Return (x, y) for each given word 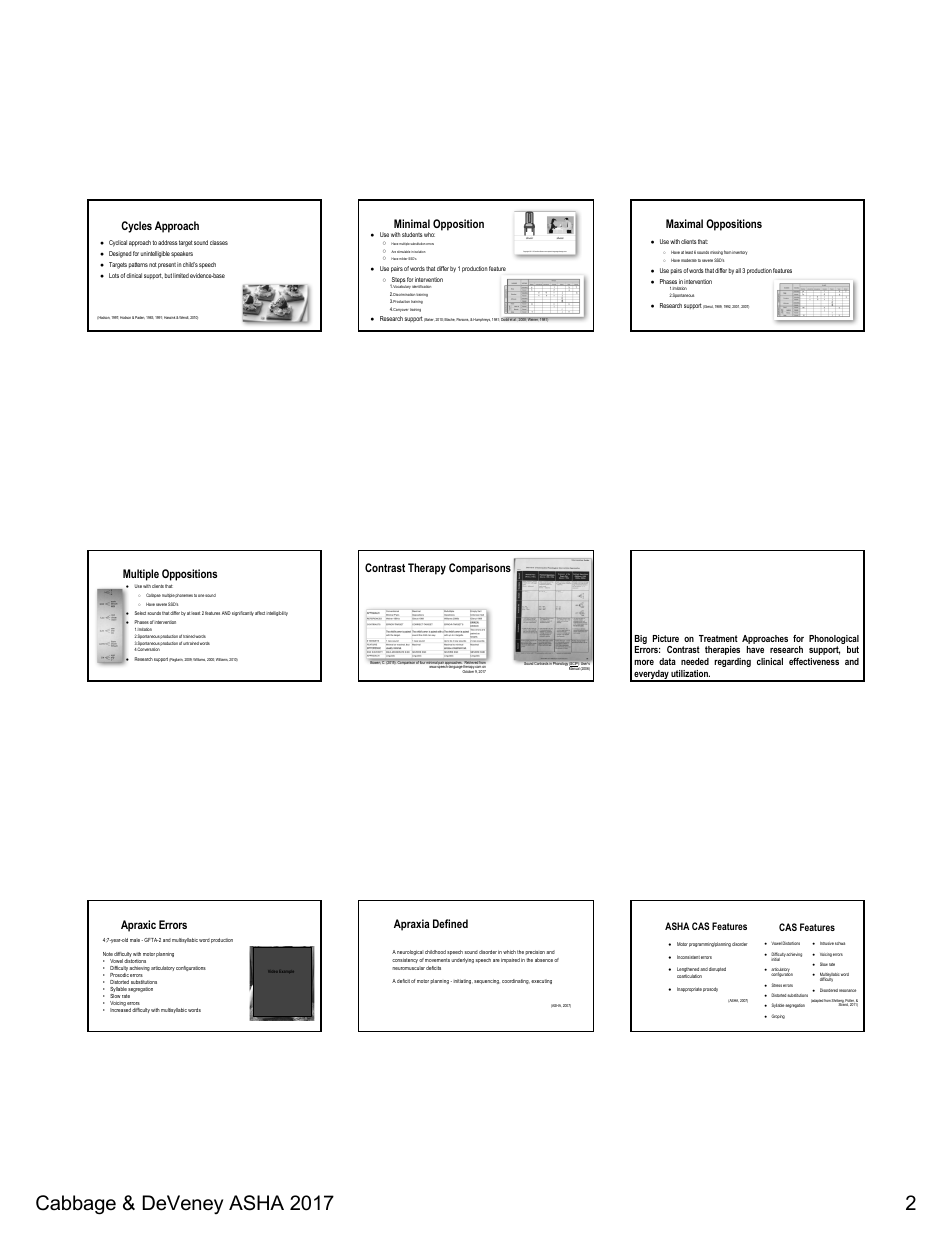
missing (716, 253)
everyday (651, 676)
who (429, 234)
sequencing (486, 981)
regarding (732, 662)
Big (641, 641)
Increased (120, 1010)
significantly (243, 613)
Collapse (153, 595)
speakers (182, 254)
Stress (777, 985)
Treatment (718, 638)
